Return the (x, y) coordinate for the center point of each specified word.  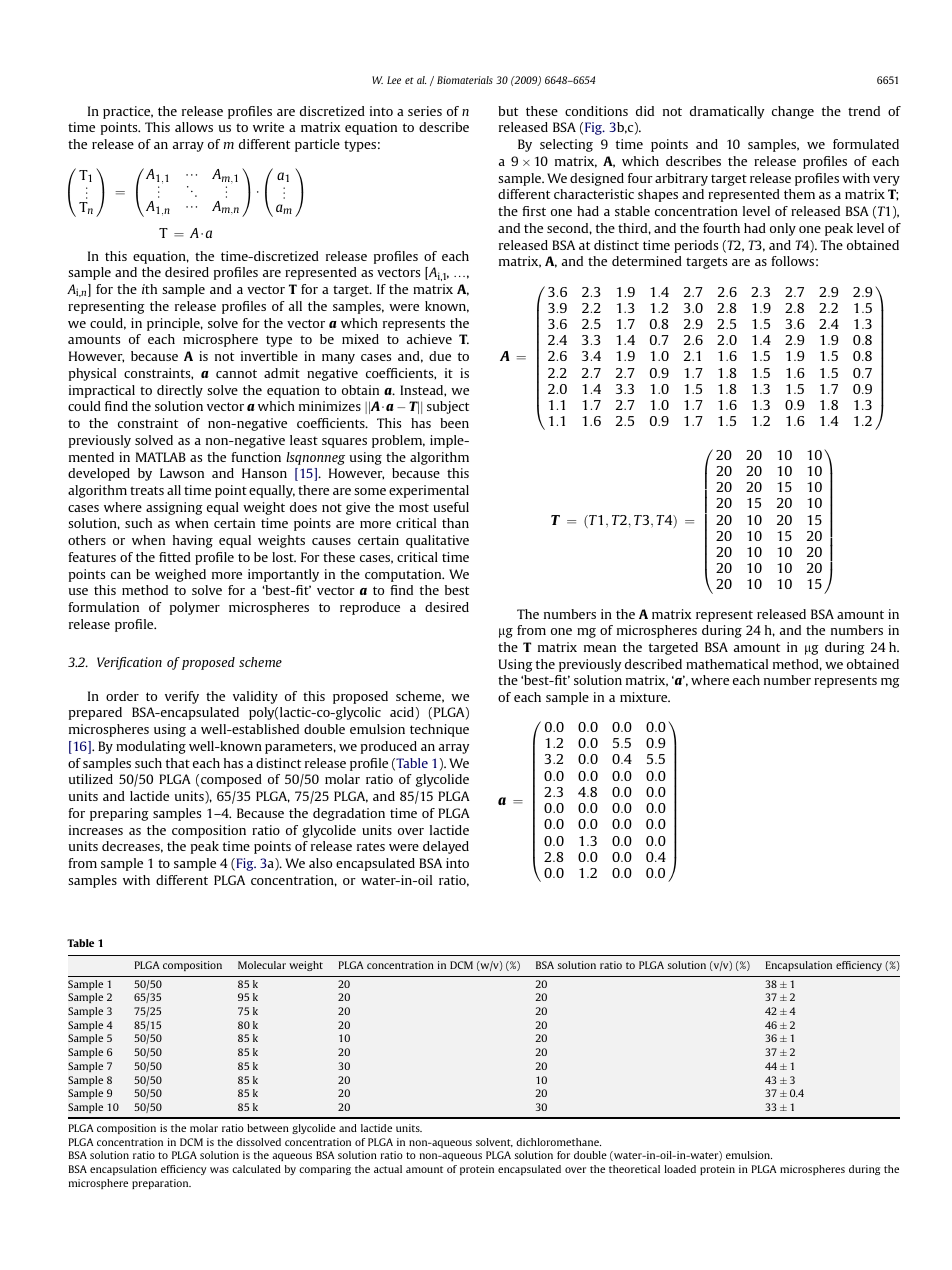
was (219, 1170)
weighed (180, 575)
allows (194, 127)
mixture (645, 697)
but (508, 111)
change (793, 112)
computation (404, 575)
